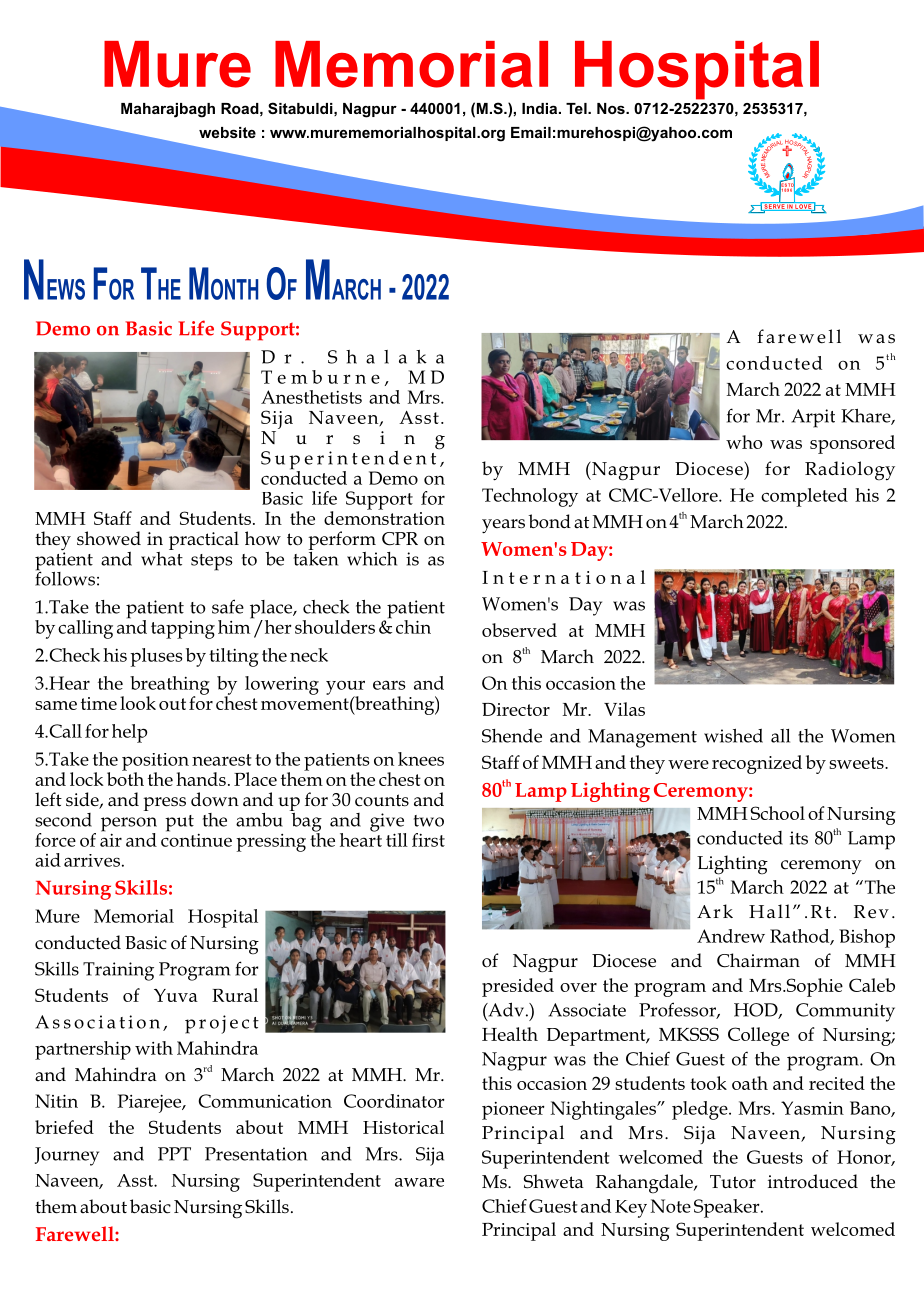 Image resolution: width=924 pixels, height=1308 pixels. I want to click on India, so click(541, 108).
